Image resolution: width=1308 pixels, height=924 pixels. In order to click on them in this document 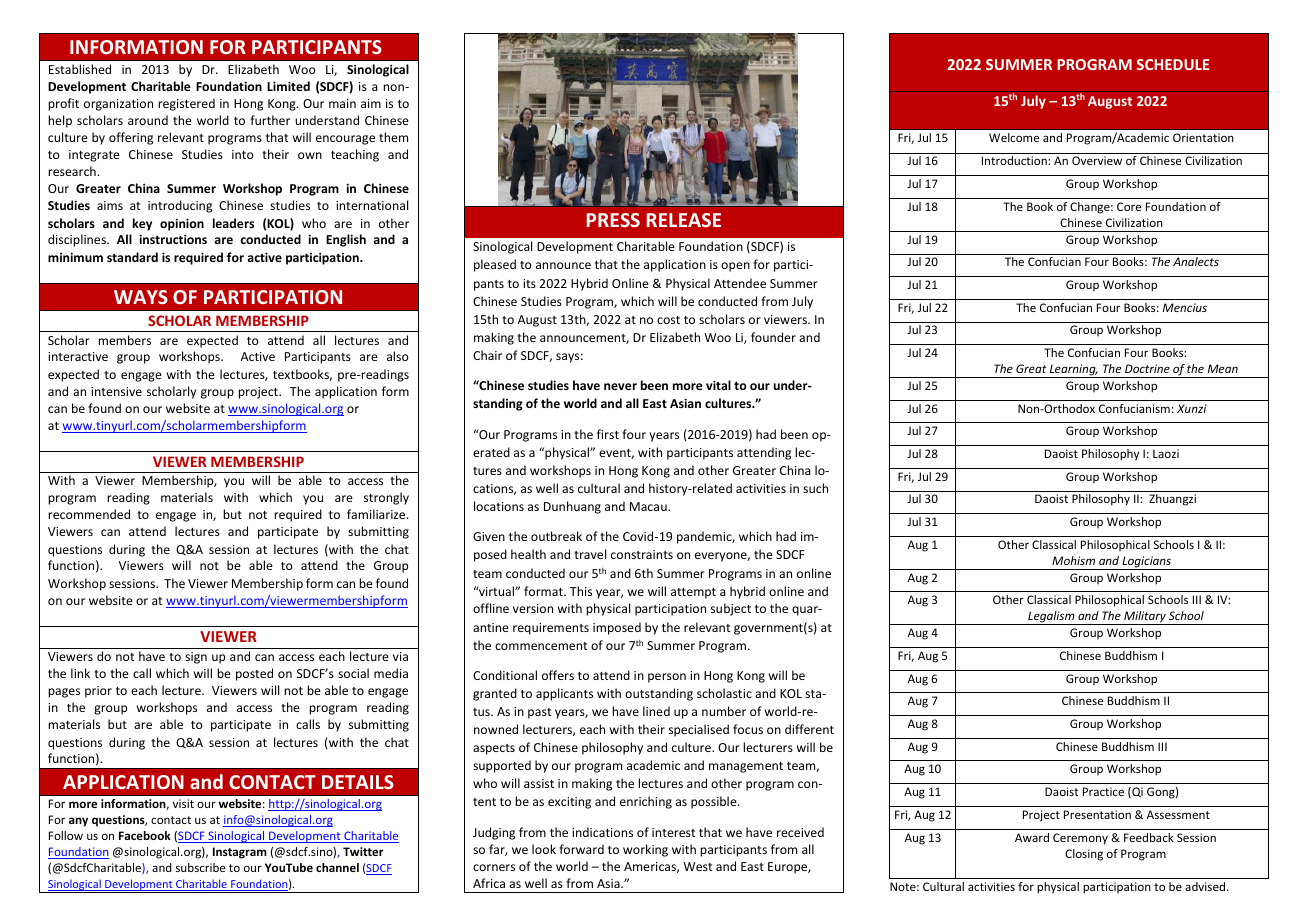, I will do `click(393, 137)`.
